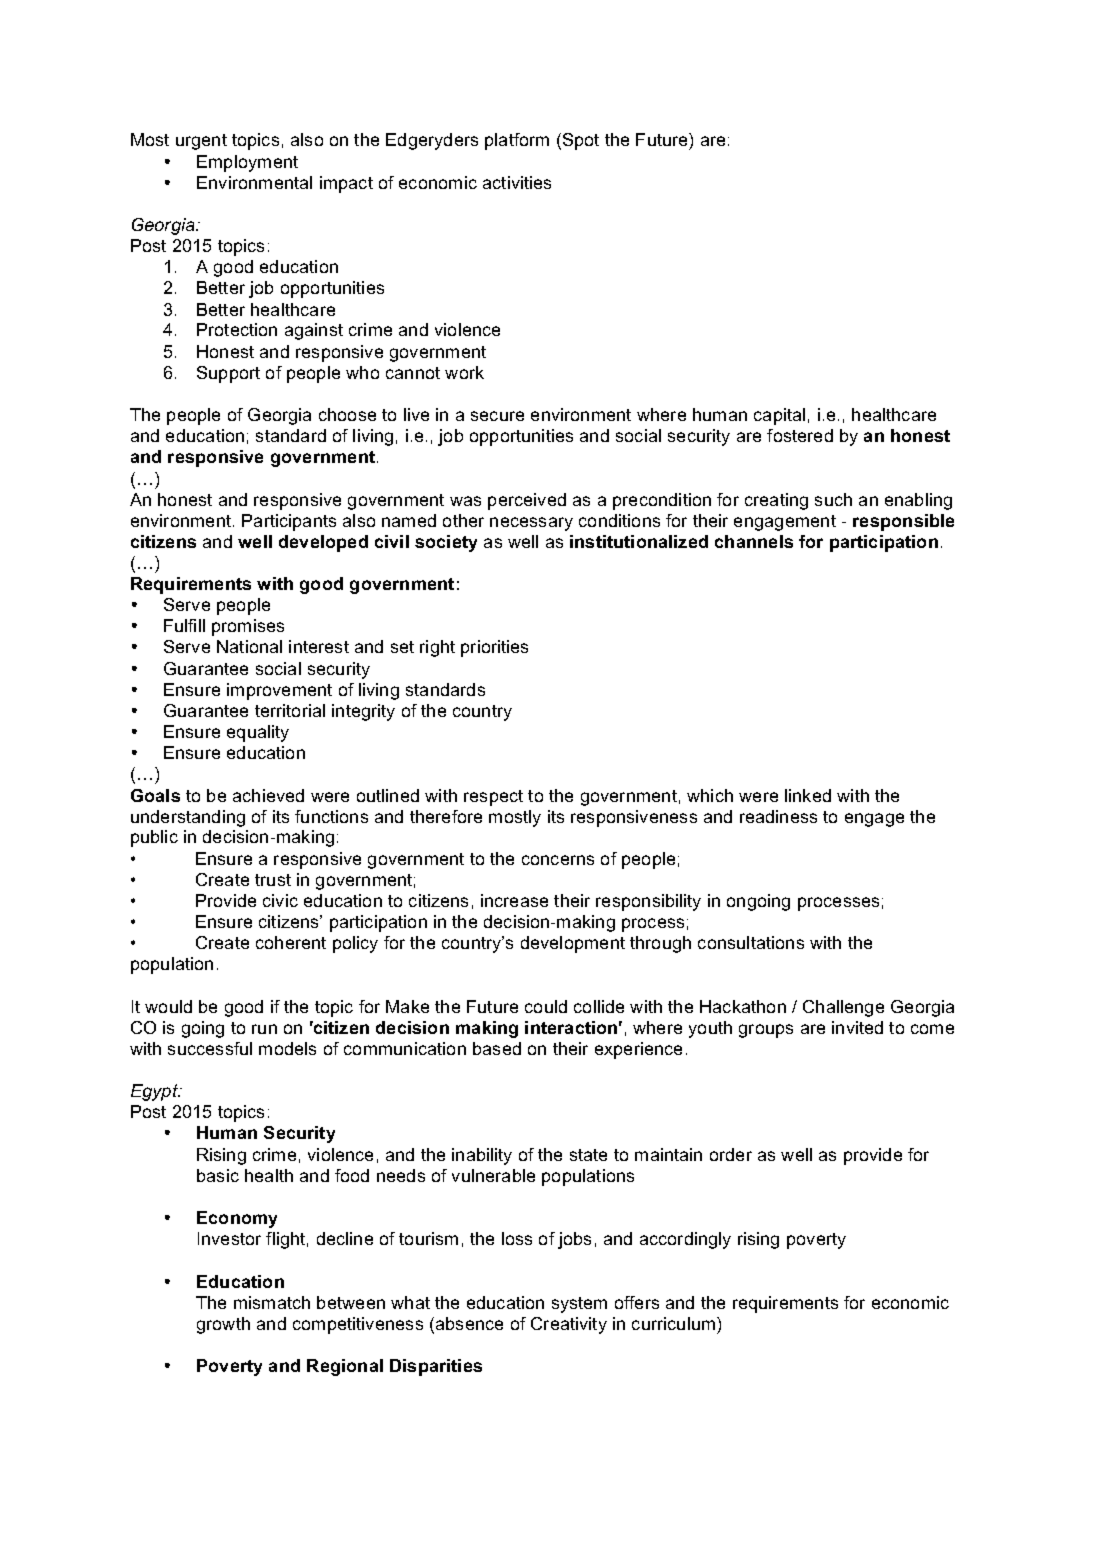 This page has width=1094, height=1547. Describe the element at coordinates (264, 1029) in the page. I see `run` at that location.
